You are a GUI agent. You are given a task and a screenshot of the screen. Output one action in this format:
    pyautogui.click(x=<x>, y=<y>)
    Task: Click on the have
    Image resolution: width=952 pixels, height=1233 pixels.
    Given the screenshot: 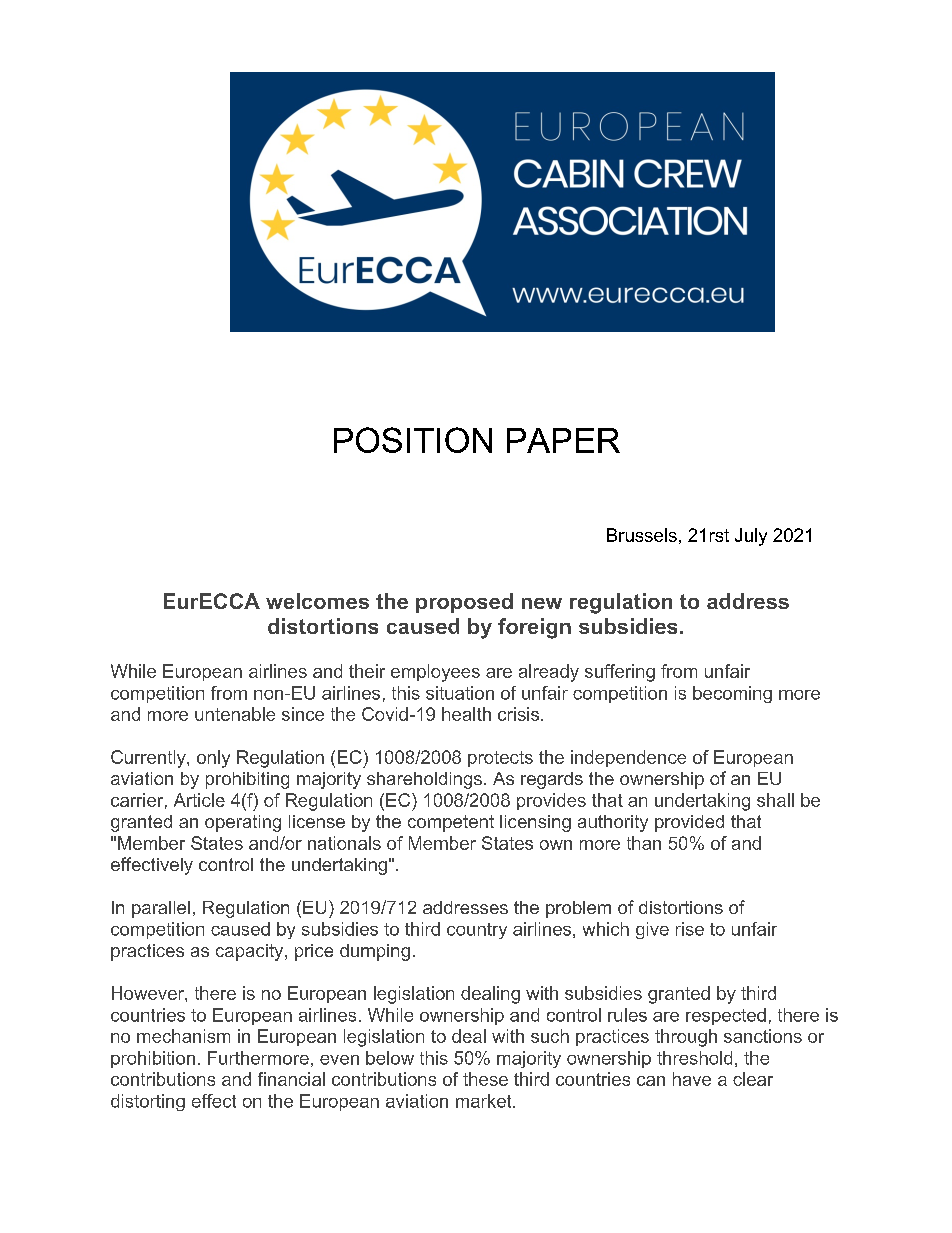 What is the action you would take?
    pyautogui.click(x=692, y=1079)
